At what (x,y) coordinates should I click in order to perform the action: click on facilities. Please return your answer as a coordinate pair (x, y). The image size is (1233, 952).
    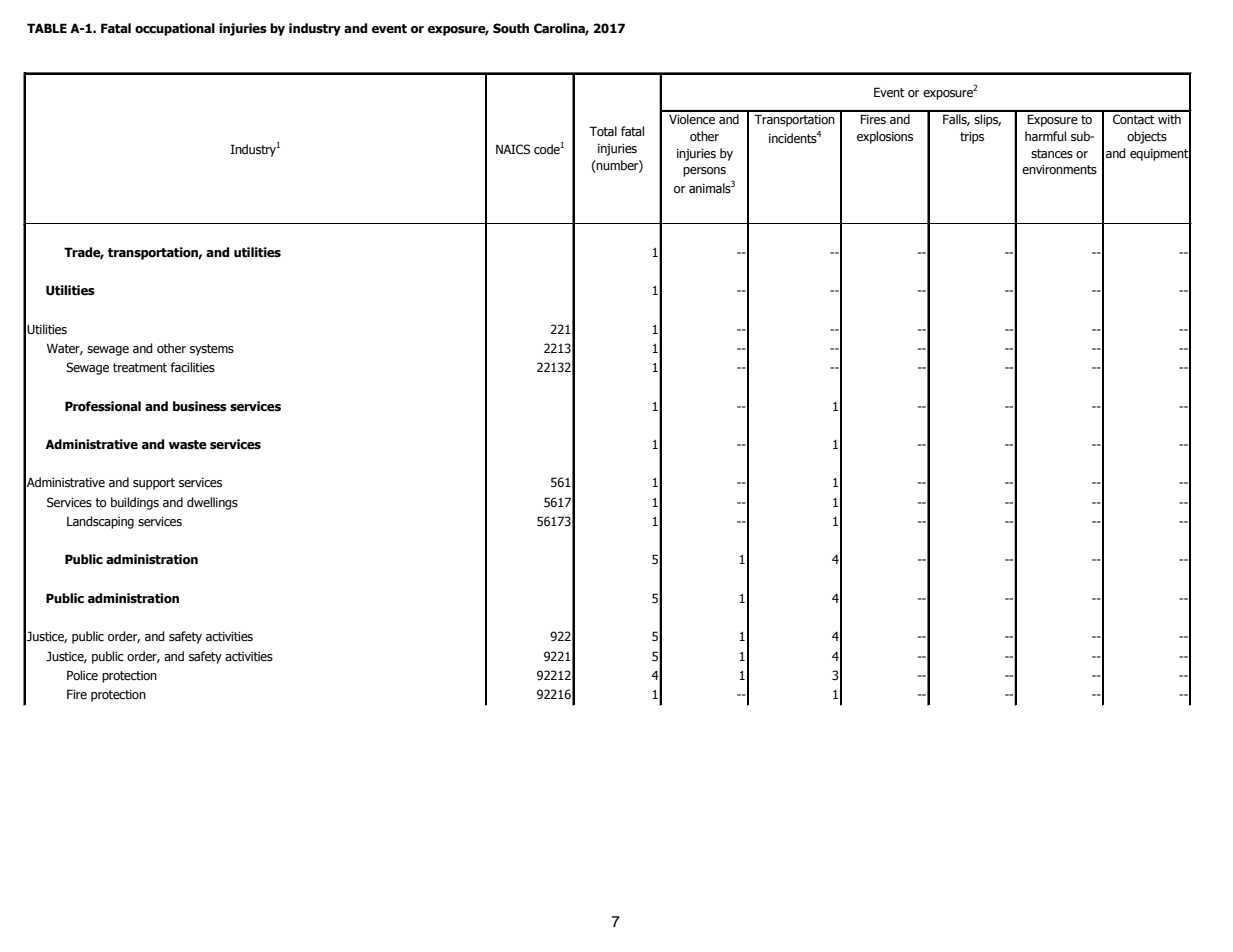
    Looking at the image, I should click on (192, 367).
